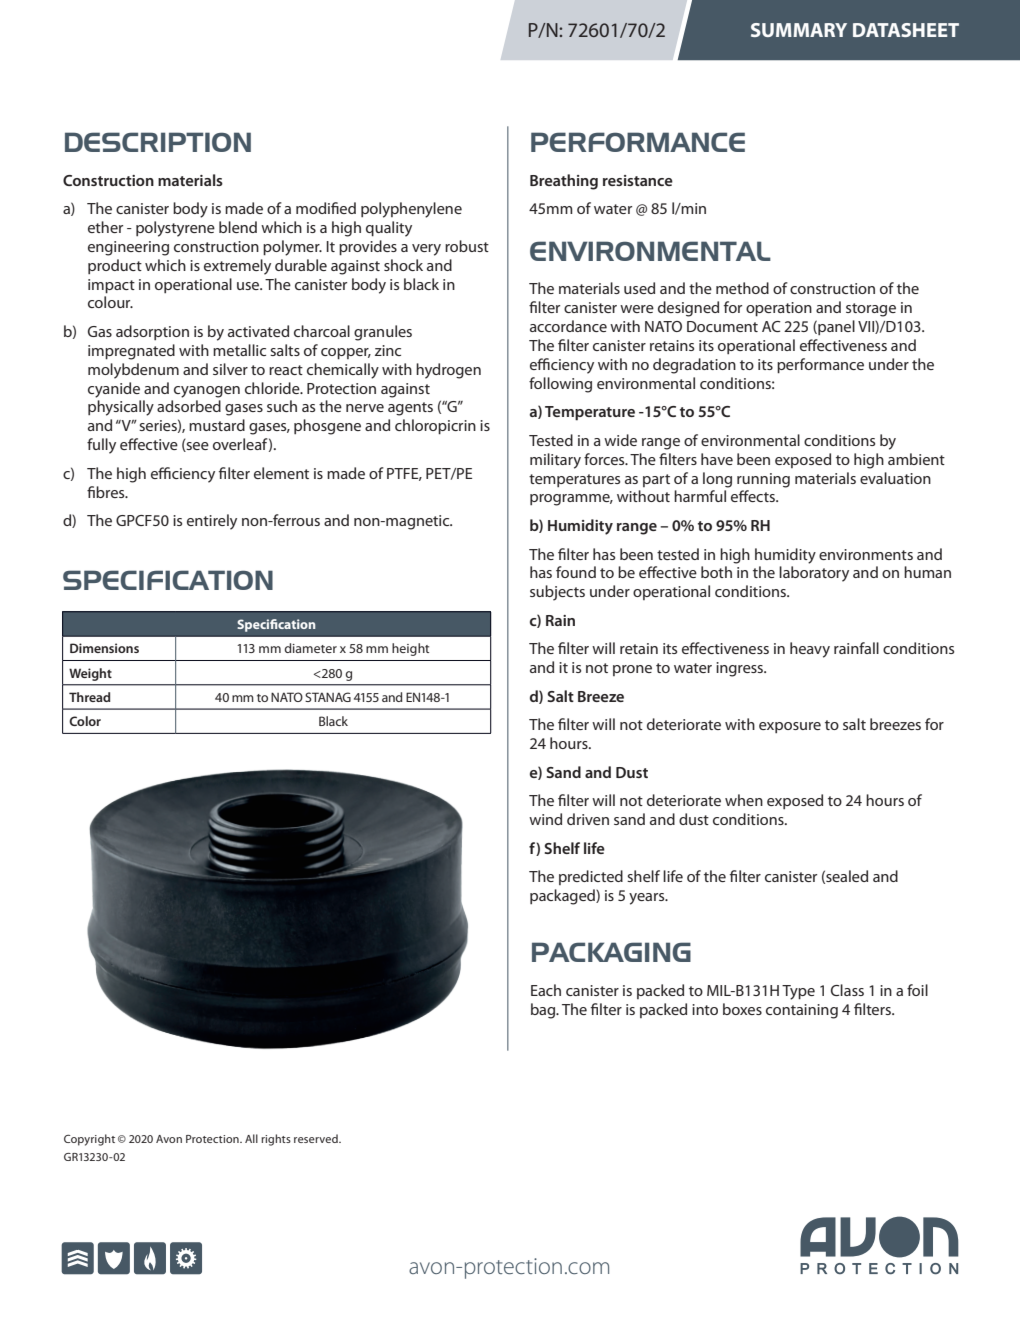 Image resolution: width=1020 pixels, height=1336 pixels. What do you see at coordinates (544, 1011) in the screenshot?
I see `bag` at bounding box center [544, 1011].
